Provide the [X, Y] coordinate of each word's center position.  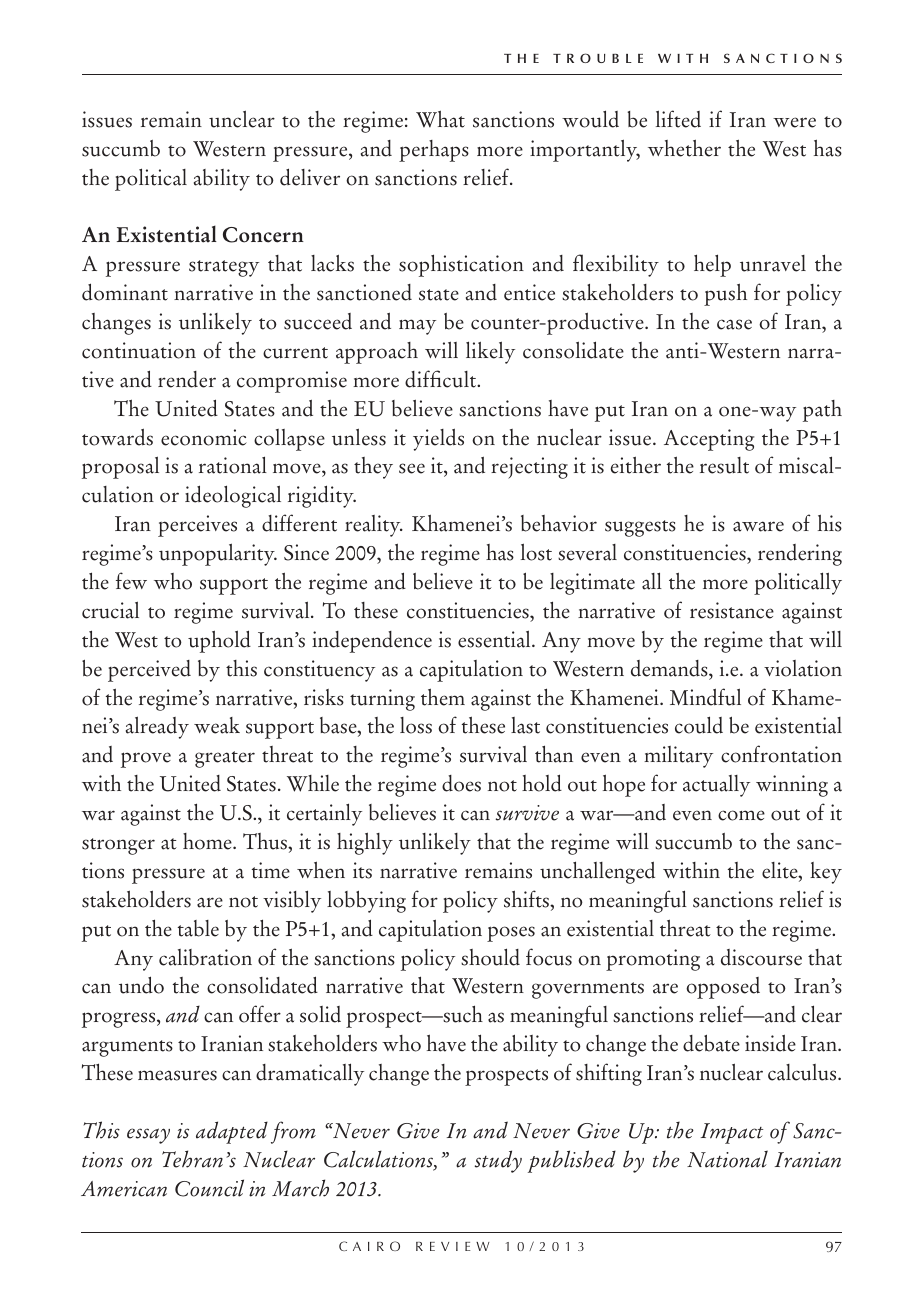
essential [495, 639]
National [727, 1159]
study [498, 1161]
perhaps [434, 151]
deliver [310, 177]
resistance [732, 610]
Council [209, 1188]
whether [684, 148]
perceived [149, 671]
